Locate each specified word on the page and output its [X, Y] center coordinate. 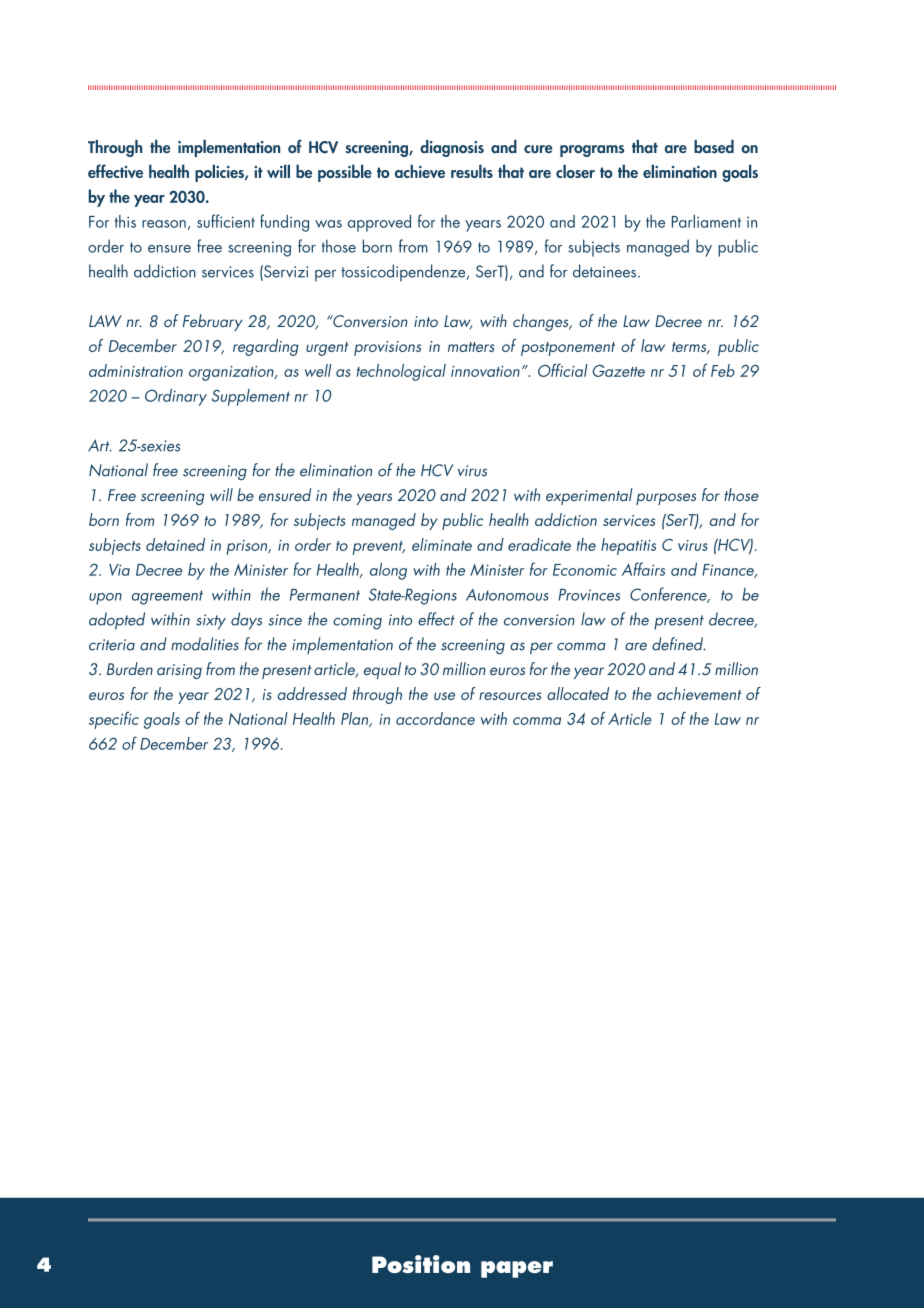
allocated [578, 693]
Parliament [706, 221]
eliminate [442, 544]
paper [517, 1269]
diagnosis [452, 148]
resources [510, 696]
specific [114, 720]
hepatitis [628, 546]
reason [164, 224]
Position [421, 1264]
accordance [435, 718]
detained [175, 544]
